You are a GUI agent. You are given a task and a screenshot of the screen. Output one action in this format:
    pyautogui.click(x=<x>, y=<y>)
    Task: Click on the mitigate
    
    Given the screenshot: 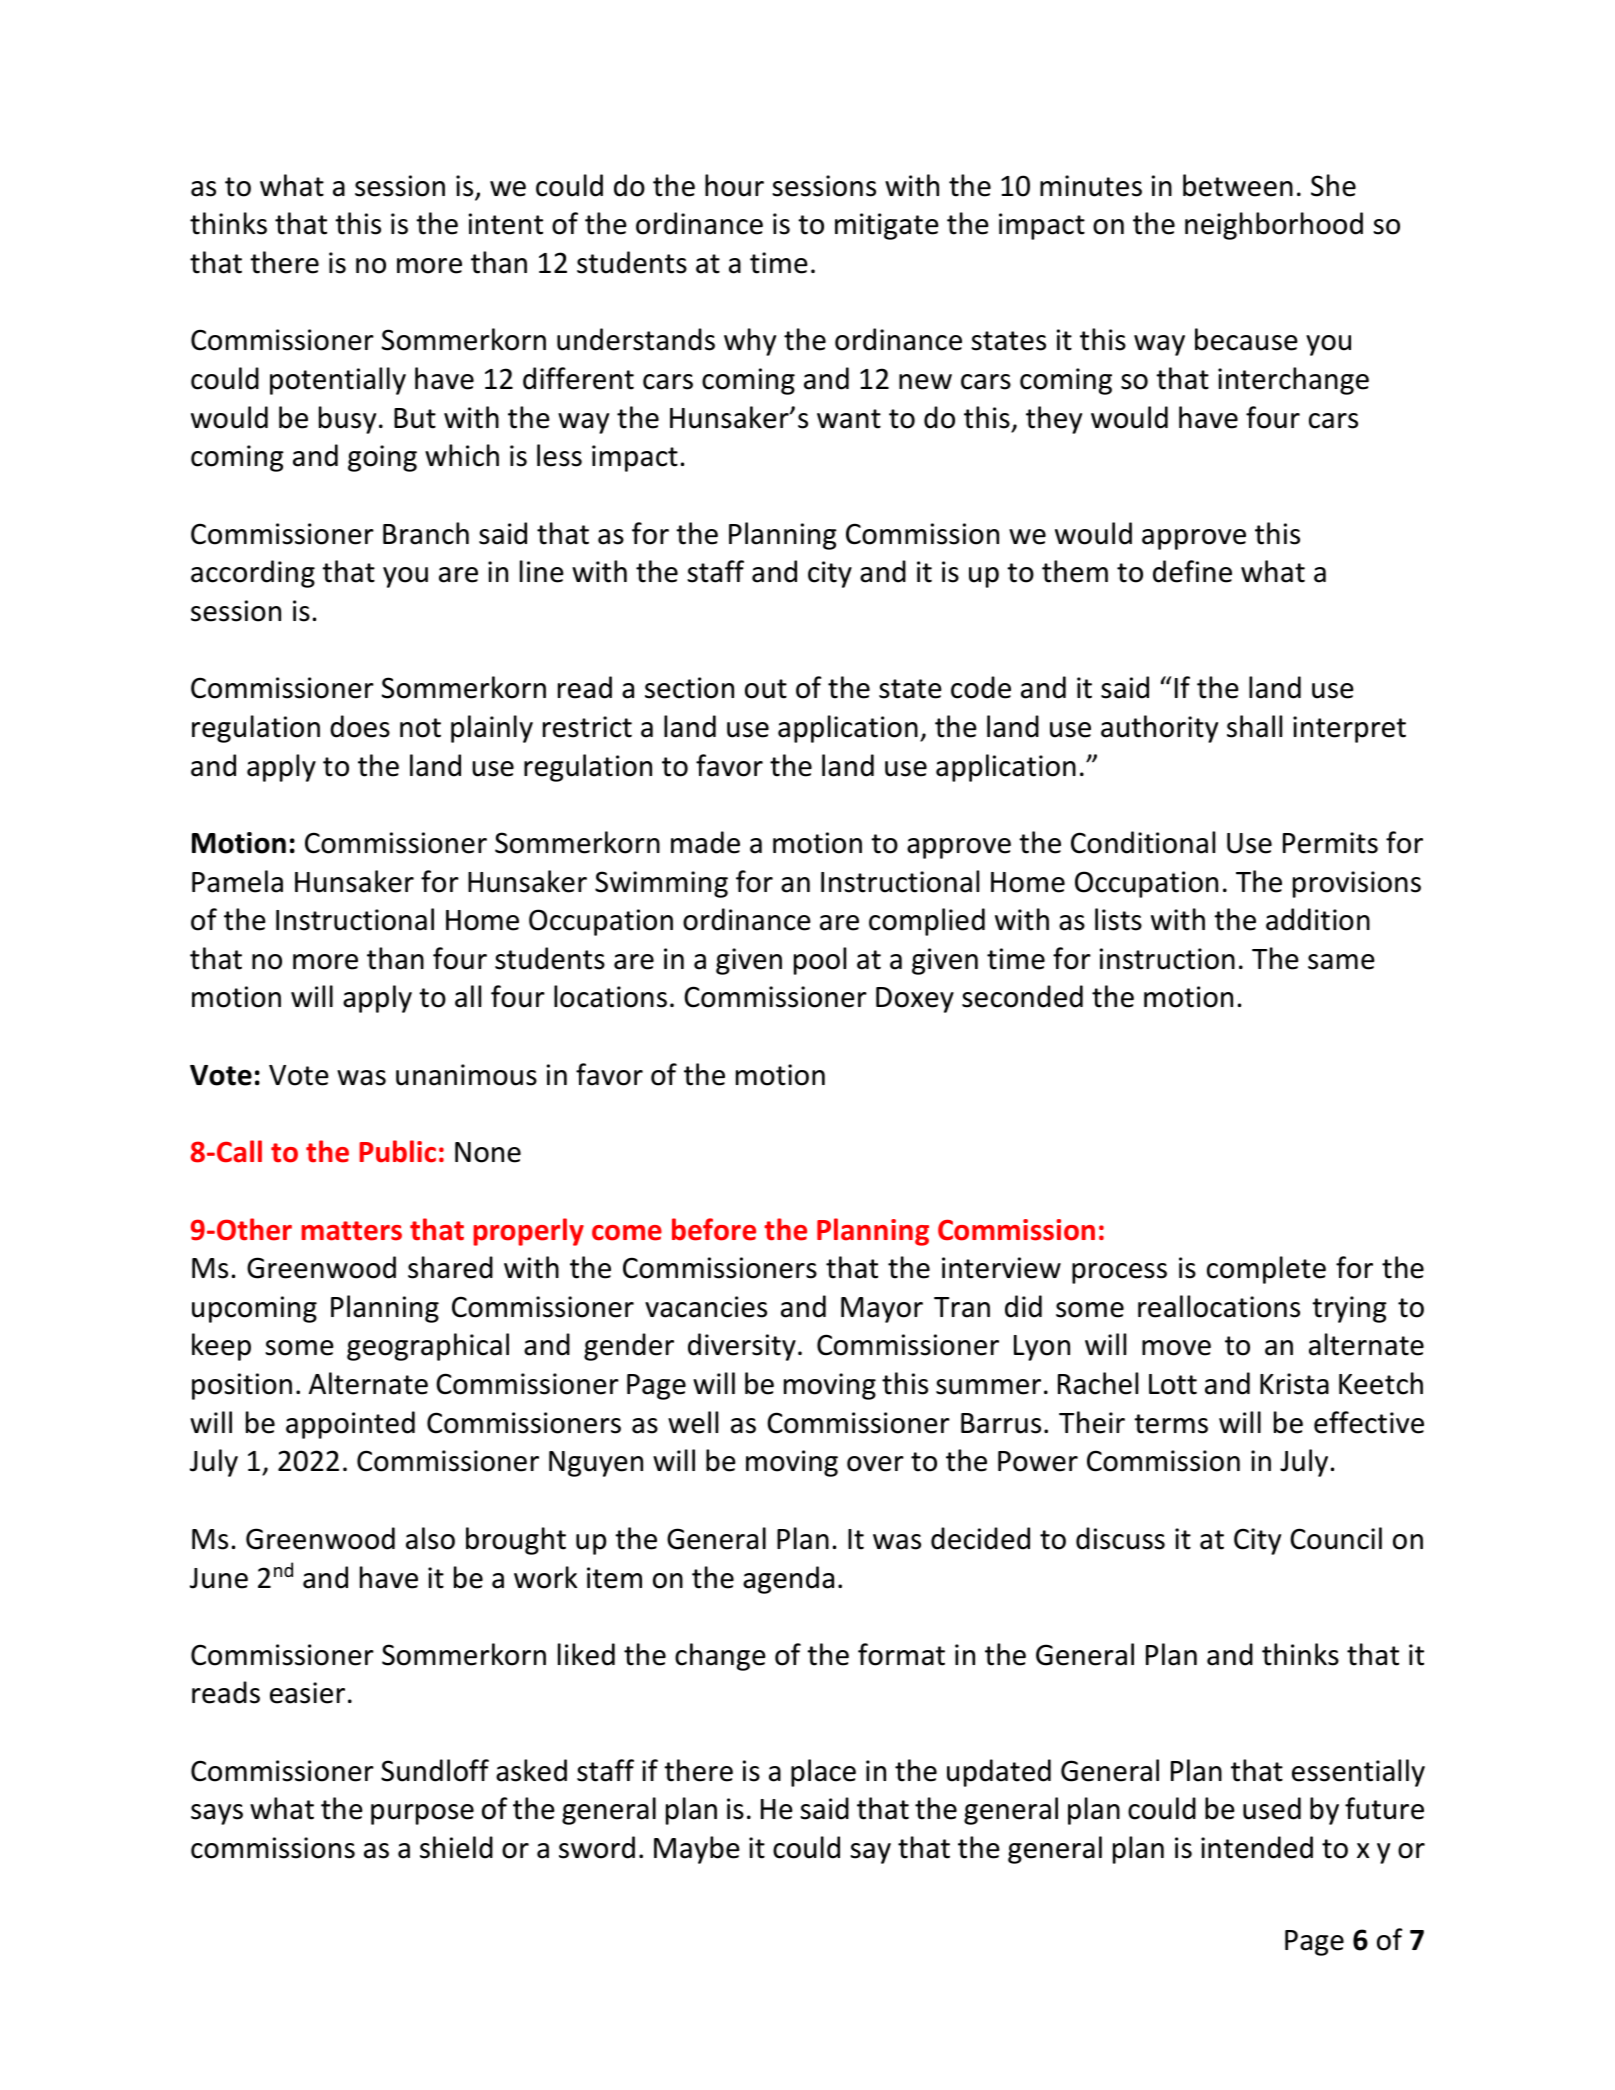 What is the action you would take?
    pyautogui.click(x=887, y=226)
